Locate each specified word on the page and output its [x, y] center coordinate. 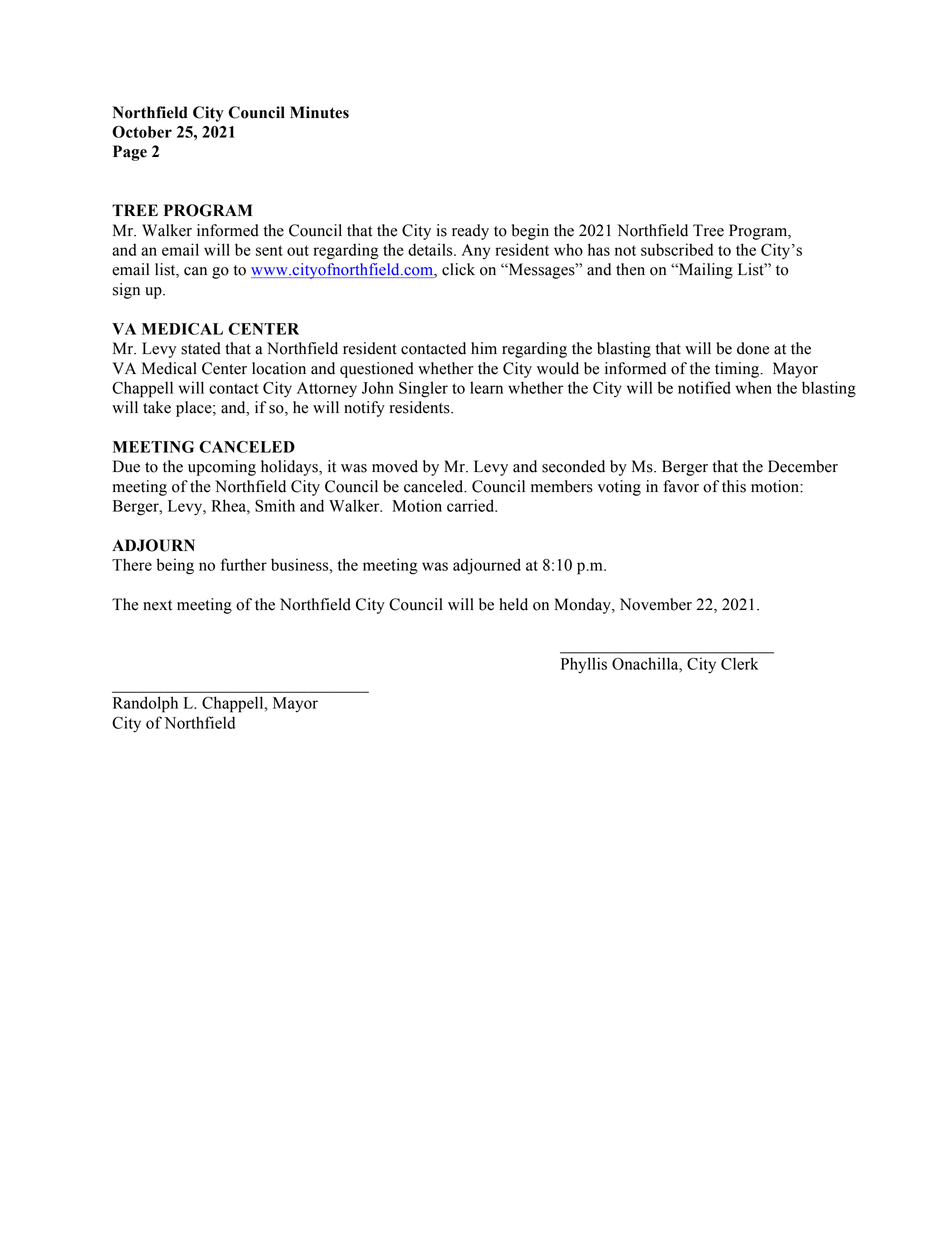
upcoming [222, 468]
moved [395, 466]
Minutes [319, 112]
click [458, 269]
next [157, 605]
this [734, 486]
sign [126, 291]
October [142, 131]
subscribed [677, 249]
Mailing [705, 271]
